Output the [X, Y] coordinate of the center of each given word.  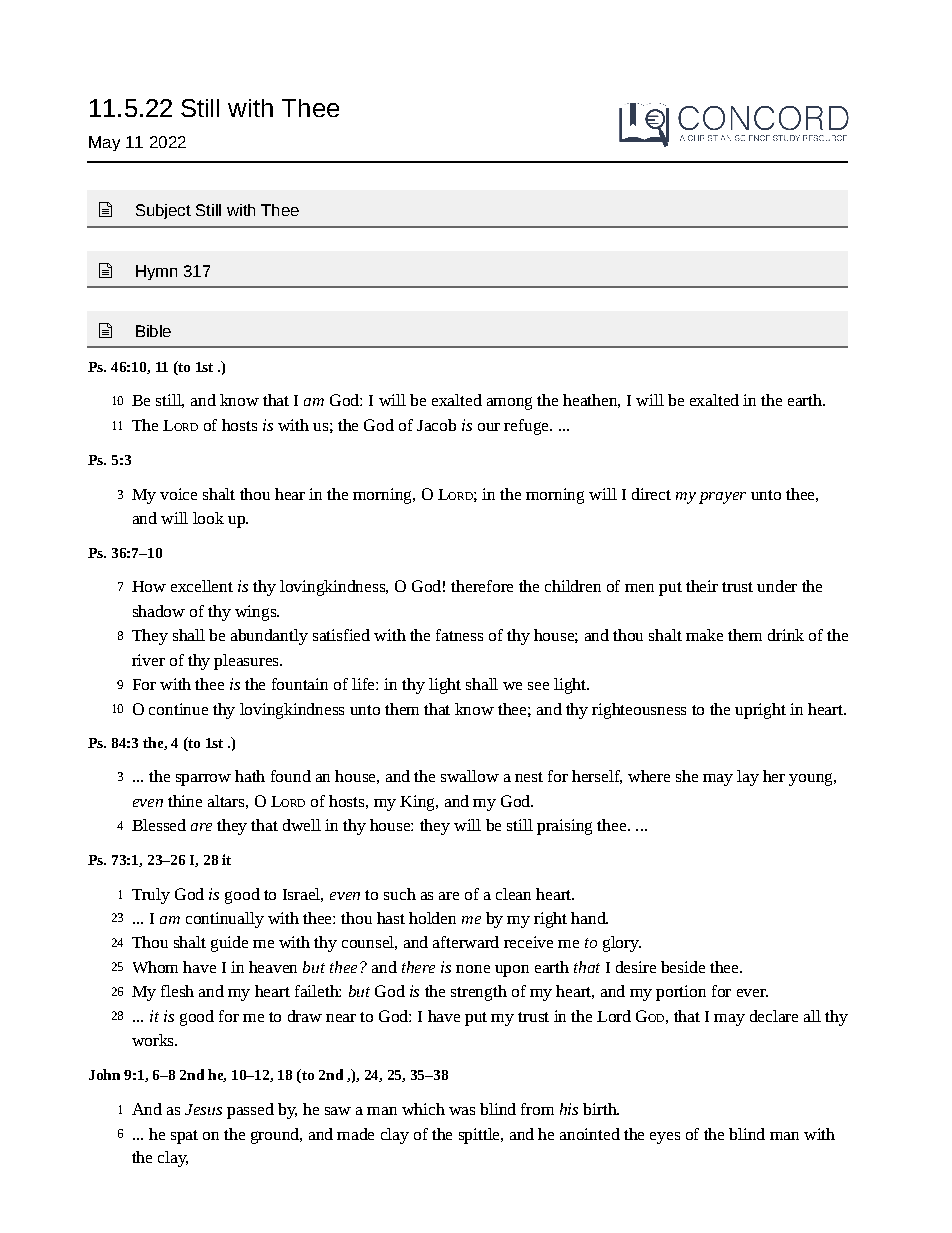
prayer [722, 498]
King [418, 803]
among [509, 403]
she [687, 776]
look [208, 518]
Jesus [203, 1109]
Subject [163, 211]
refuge [527, 427]
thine [185, 801]
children [573, 586]
